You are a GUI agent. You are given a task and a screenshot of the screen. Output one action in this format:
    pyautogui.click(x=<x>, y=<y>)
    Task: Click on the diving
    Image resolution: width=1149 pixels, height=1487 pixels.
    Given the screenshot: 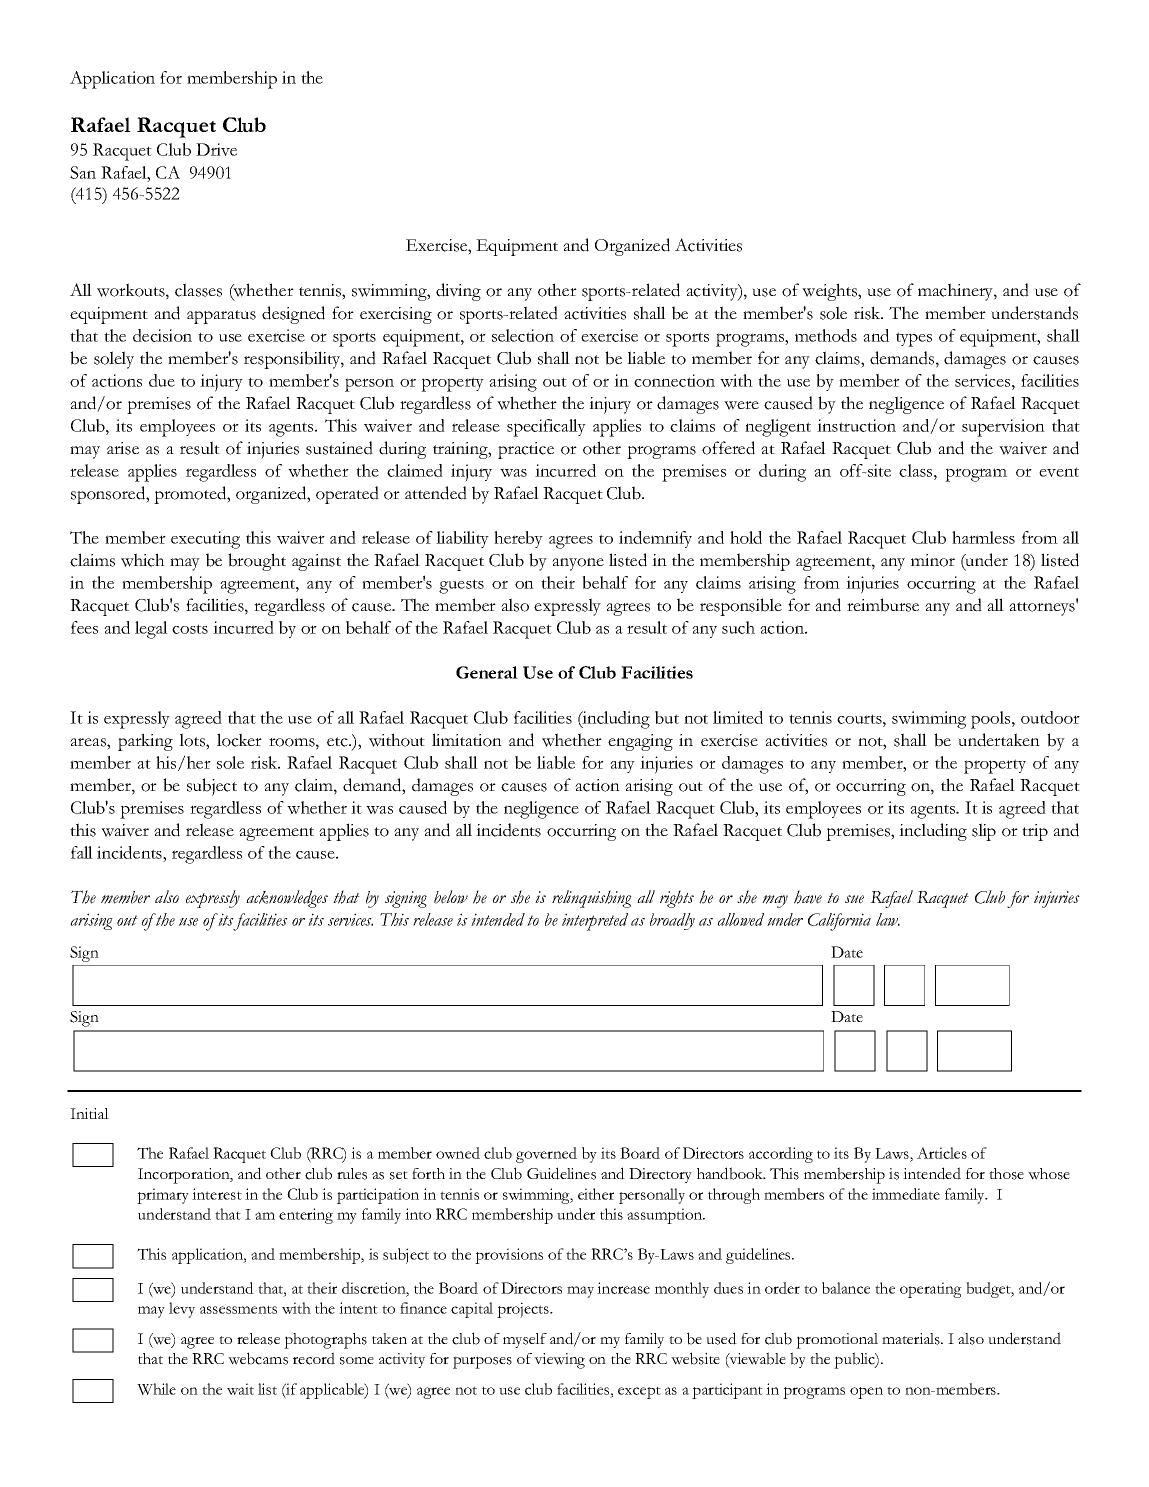 What is the action you would take?
    pyautogui.click(x=458, y=292)
